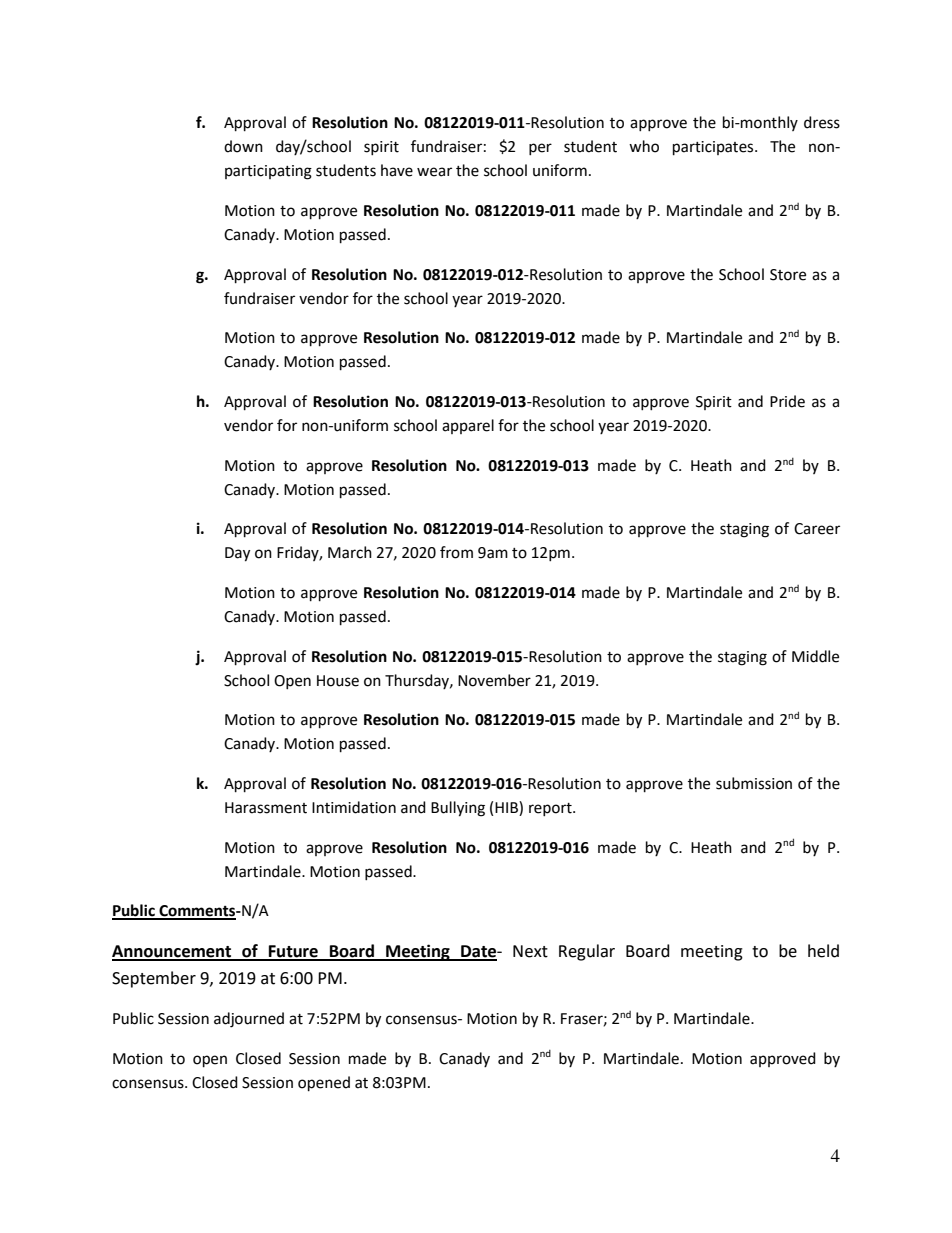 The height and width of the screenshot is (1233, 952). I want to click on apparel, so click(468, 426).
